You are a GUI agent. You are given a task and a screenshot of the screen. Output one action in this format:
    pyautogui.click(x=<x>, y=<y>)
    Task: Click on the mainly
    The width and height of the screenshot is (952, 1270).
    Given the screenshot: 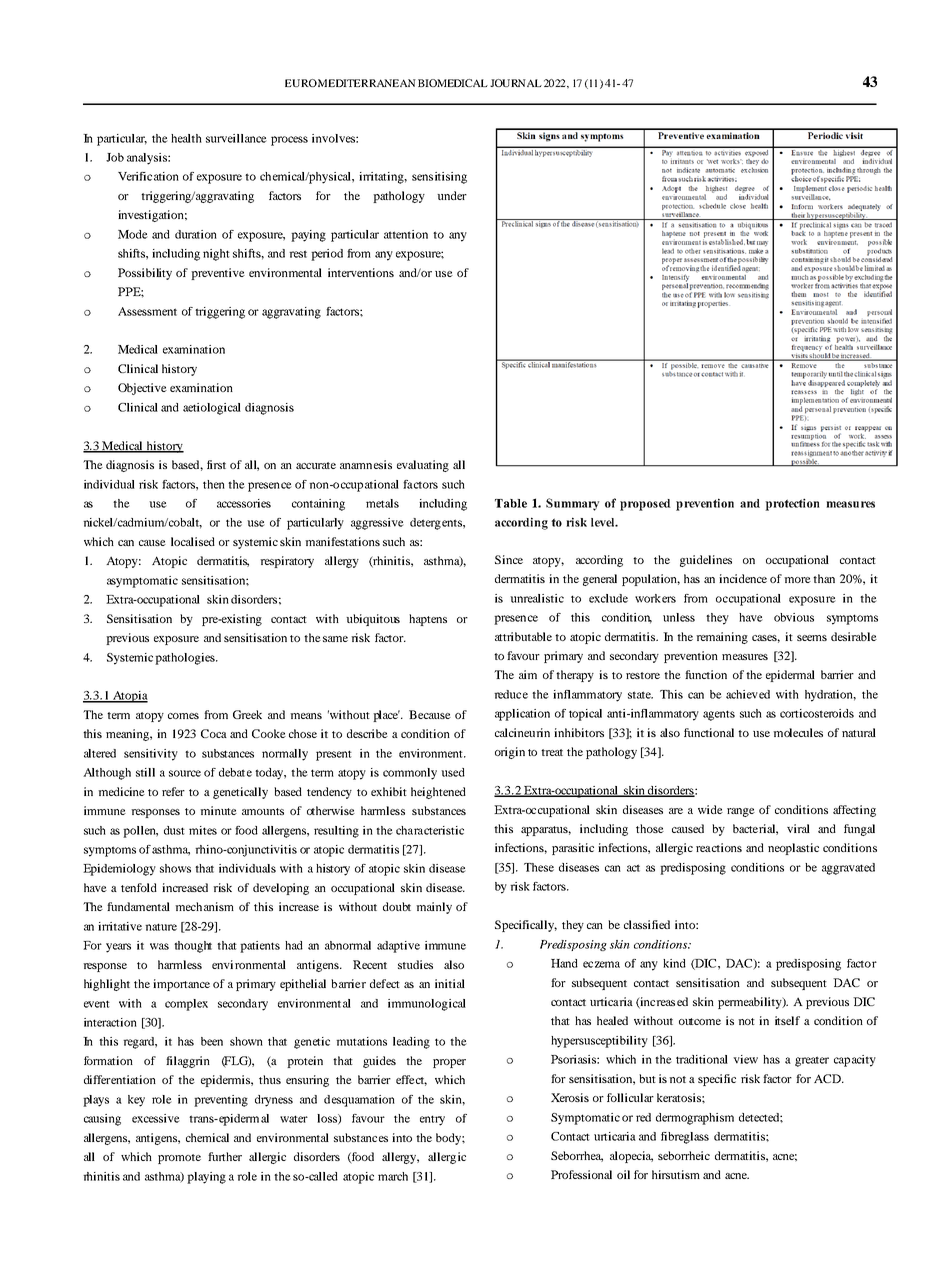 What is the action you would take?
    pyautogui.click(x=434, y=908)
